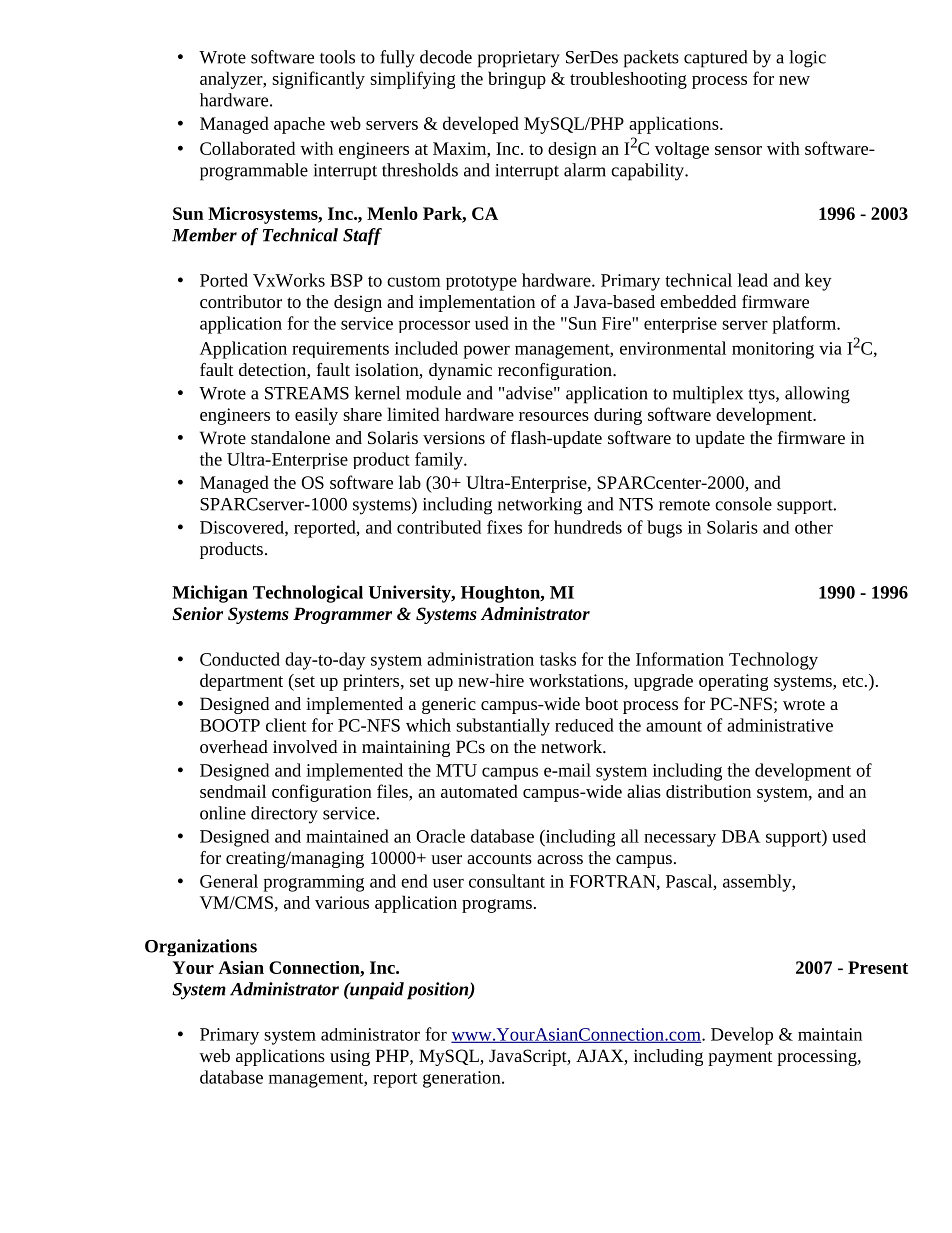 The width and height of the screenshot is (952, 1233). I want to click on platform, so click(805, 325).
